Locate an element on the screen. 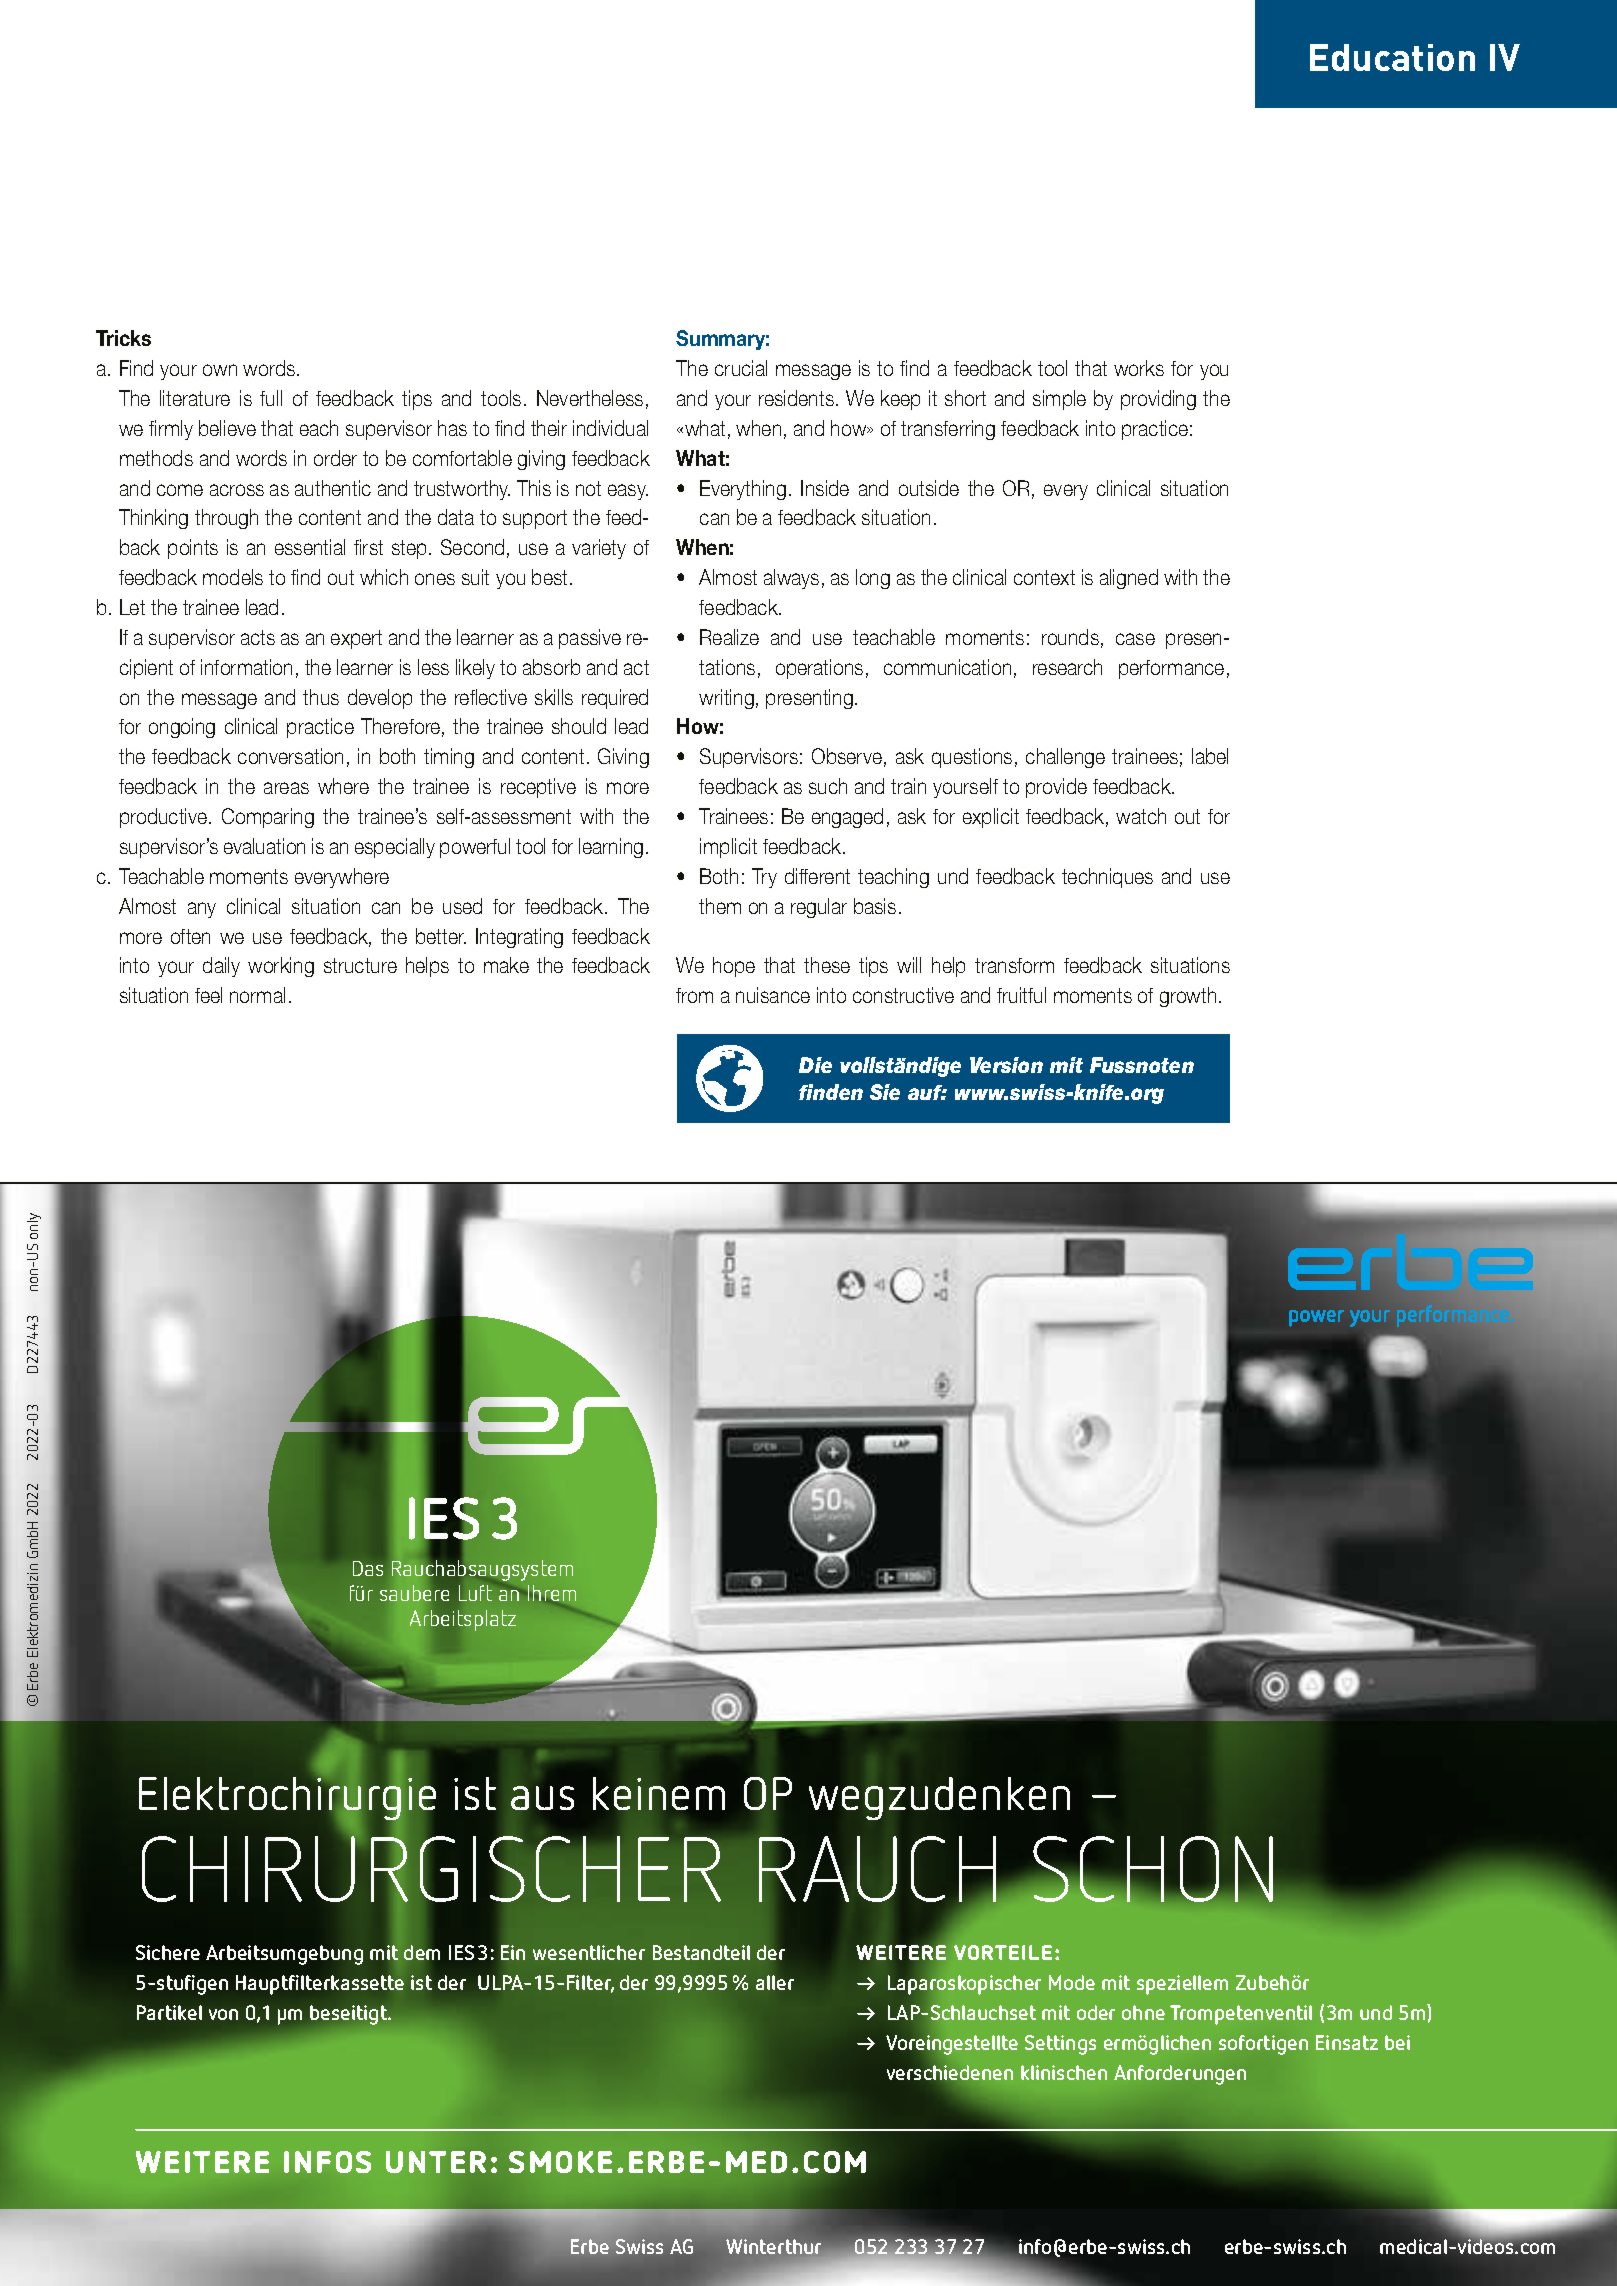 The width and height of the screenshot is (1617, 2286). aller is located at coordinates (775, 1982).
